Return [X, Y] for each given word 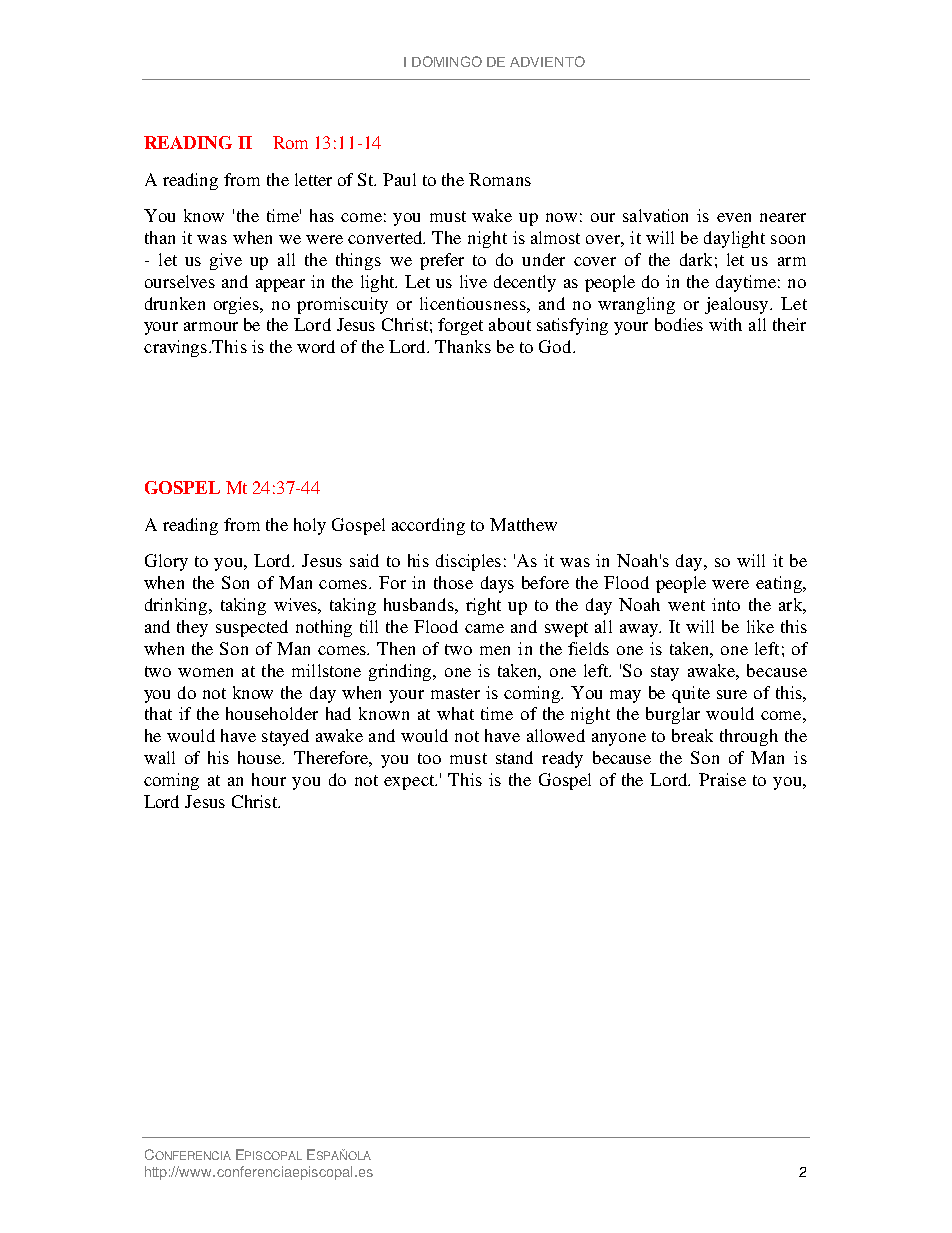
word [316, 346]
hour [269, 779]
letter [313, 179]
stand [514, 757]
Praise [722, 779]
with [725, 324]
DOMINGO [447, 61]
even [734, 217]
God [556, 346]
